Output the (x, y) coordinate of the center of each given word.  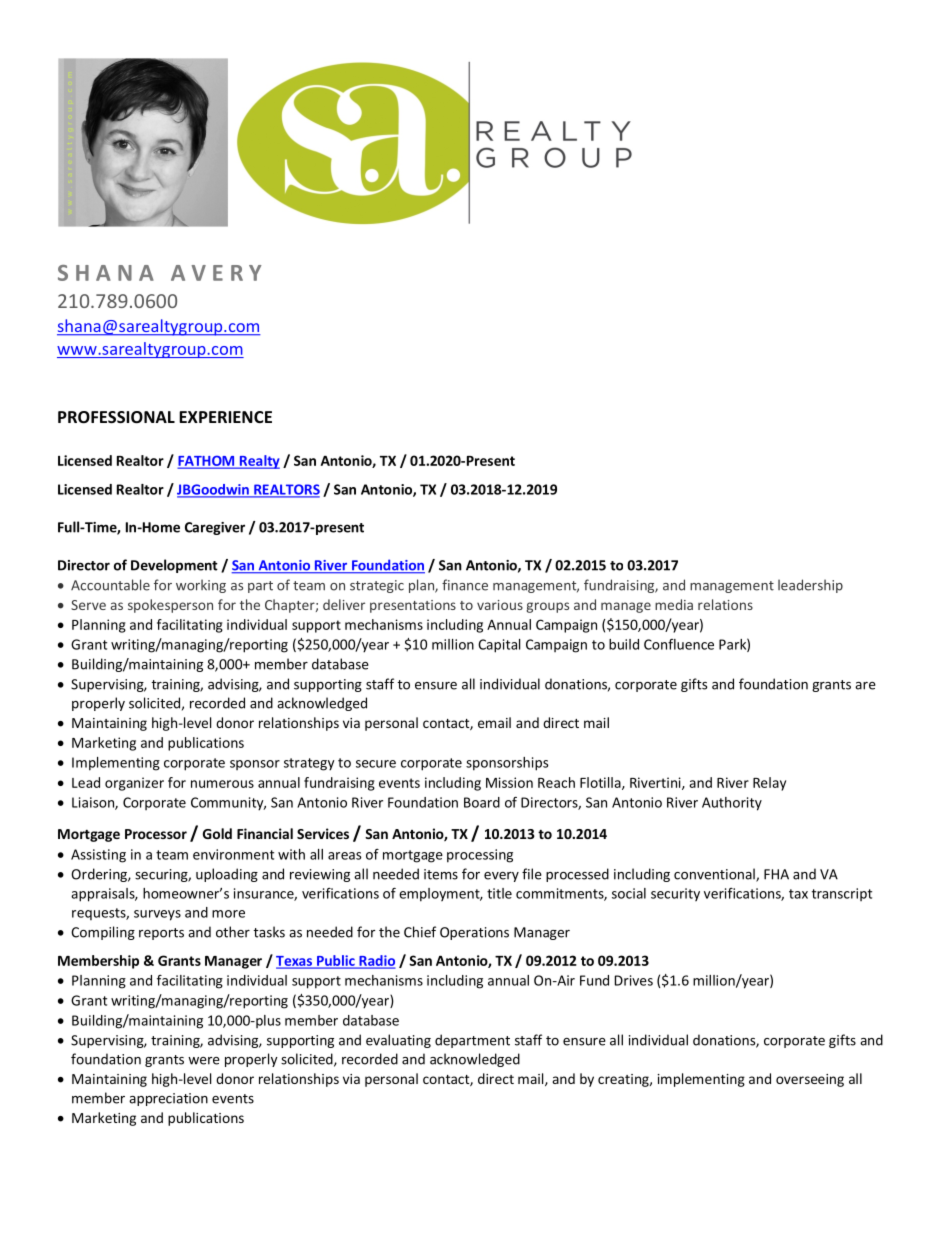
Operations (474, 933)
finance (465, 585)
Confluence (679, 644)
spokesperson (170, 606)
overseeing (810, 1080)
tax (798, 894)
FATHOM (207, 461)
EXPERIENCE (225, 417)
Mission (509, 782)
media (674, 604)
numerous (222, 784)
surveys (157, 915)
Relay (769, 784)
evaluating (398, 1041)
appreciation (168, 1099)
